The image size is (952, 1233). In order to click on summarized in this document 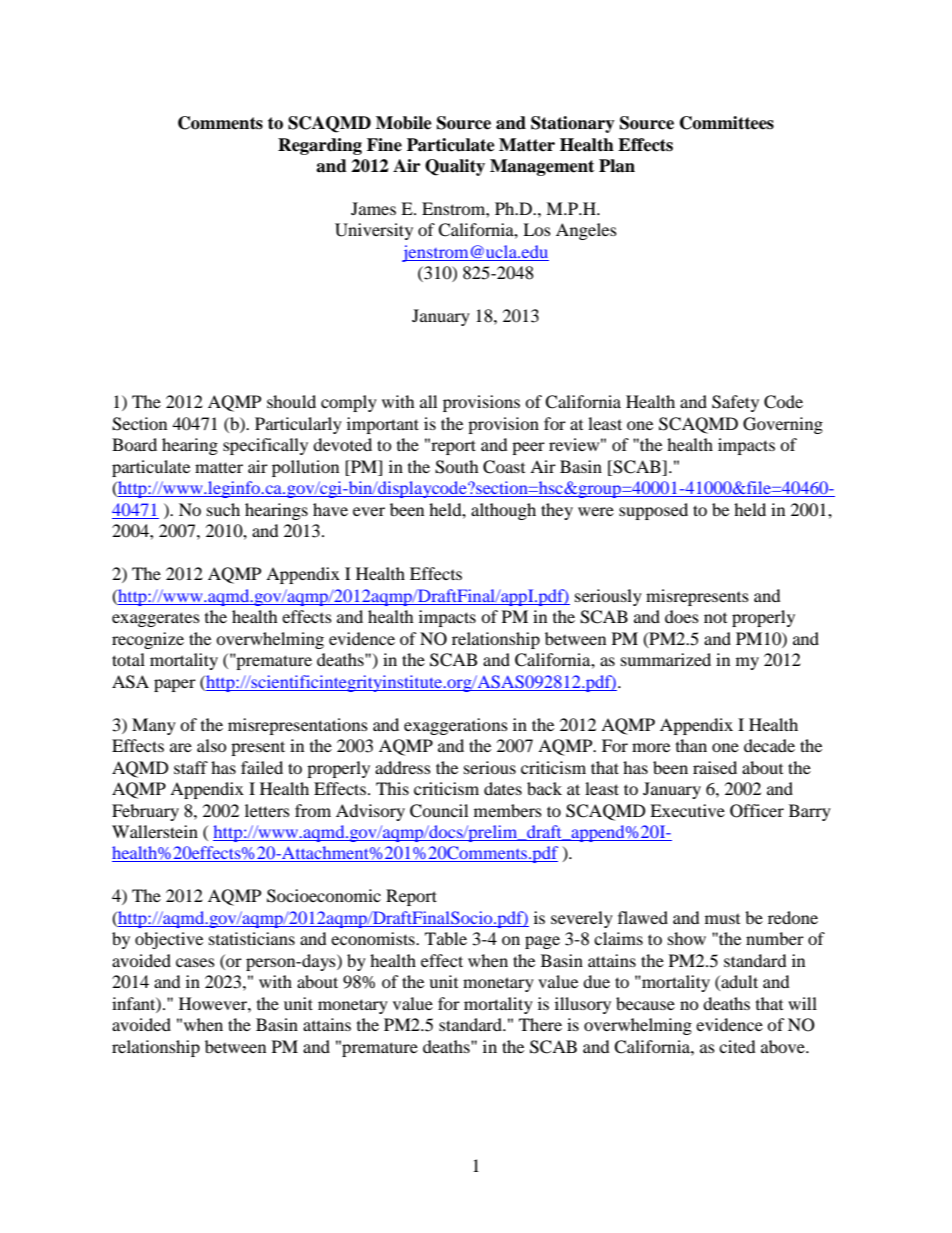, I will do `click(666, 659)`.
